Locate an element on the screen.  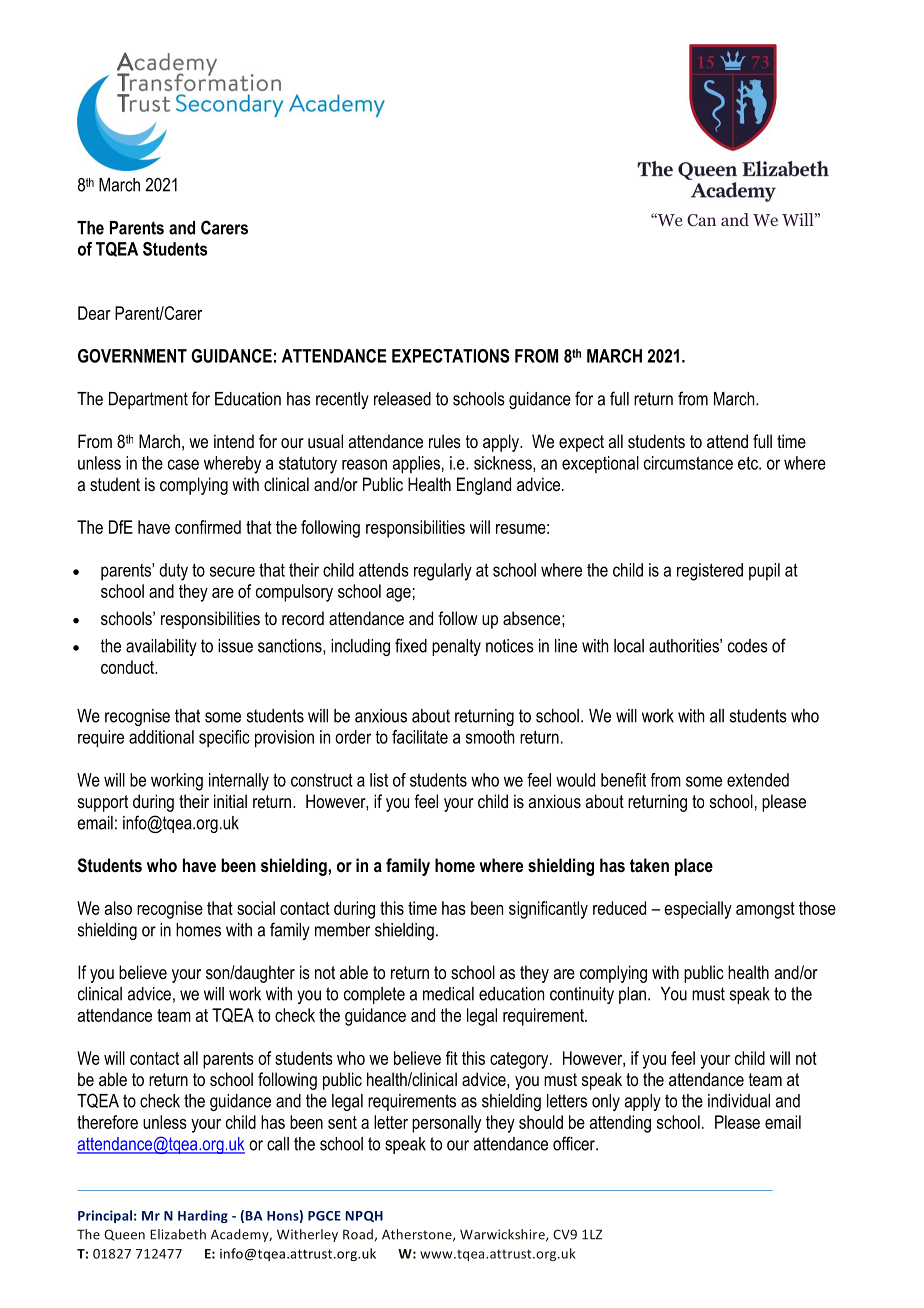
circumstance is located at coordinates (688, 463).
